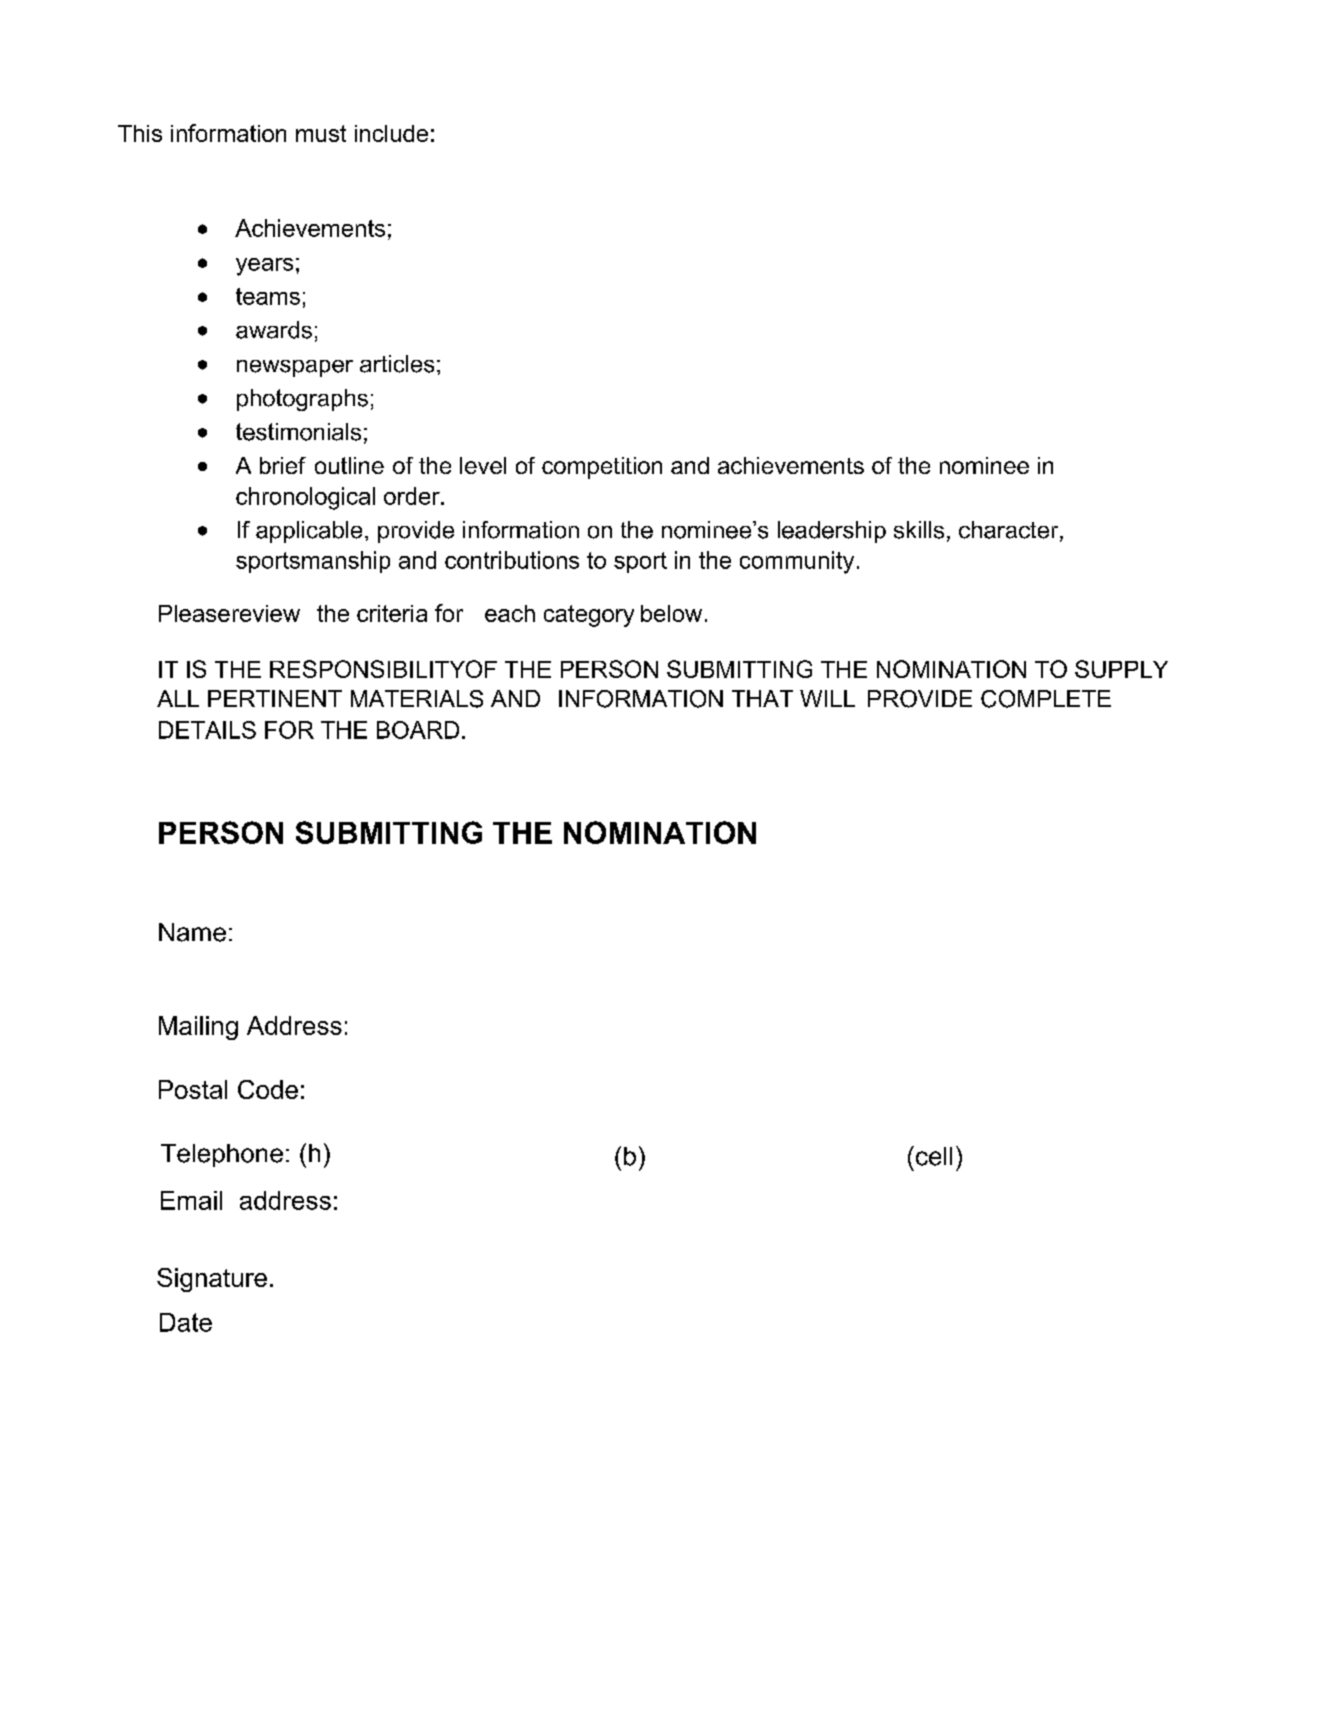  I want to click on include, so click(391, 133).
